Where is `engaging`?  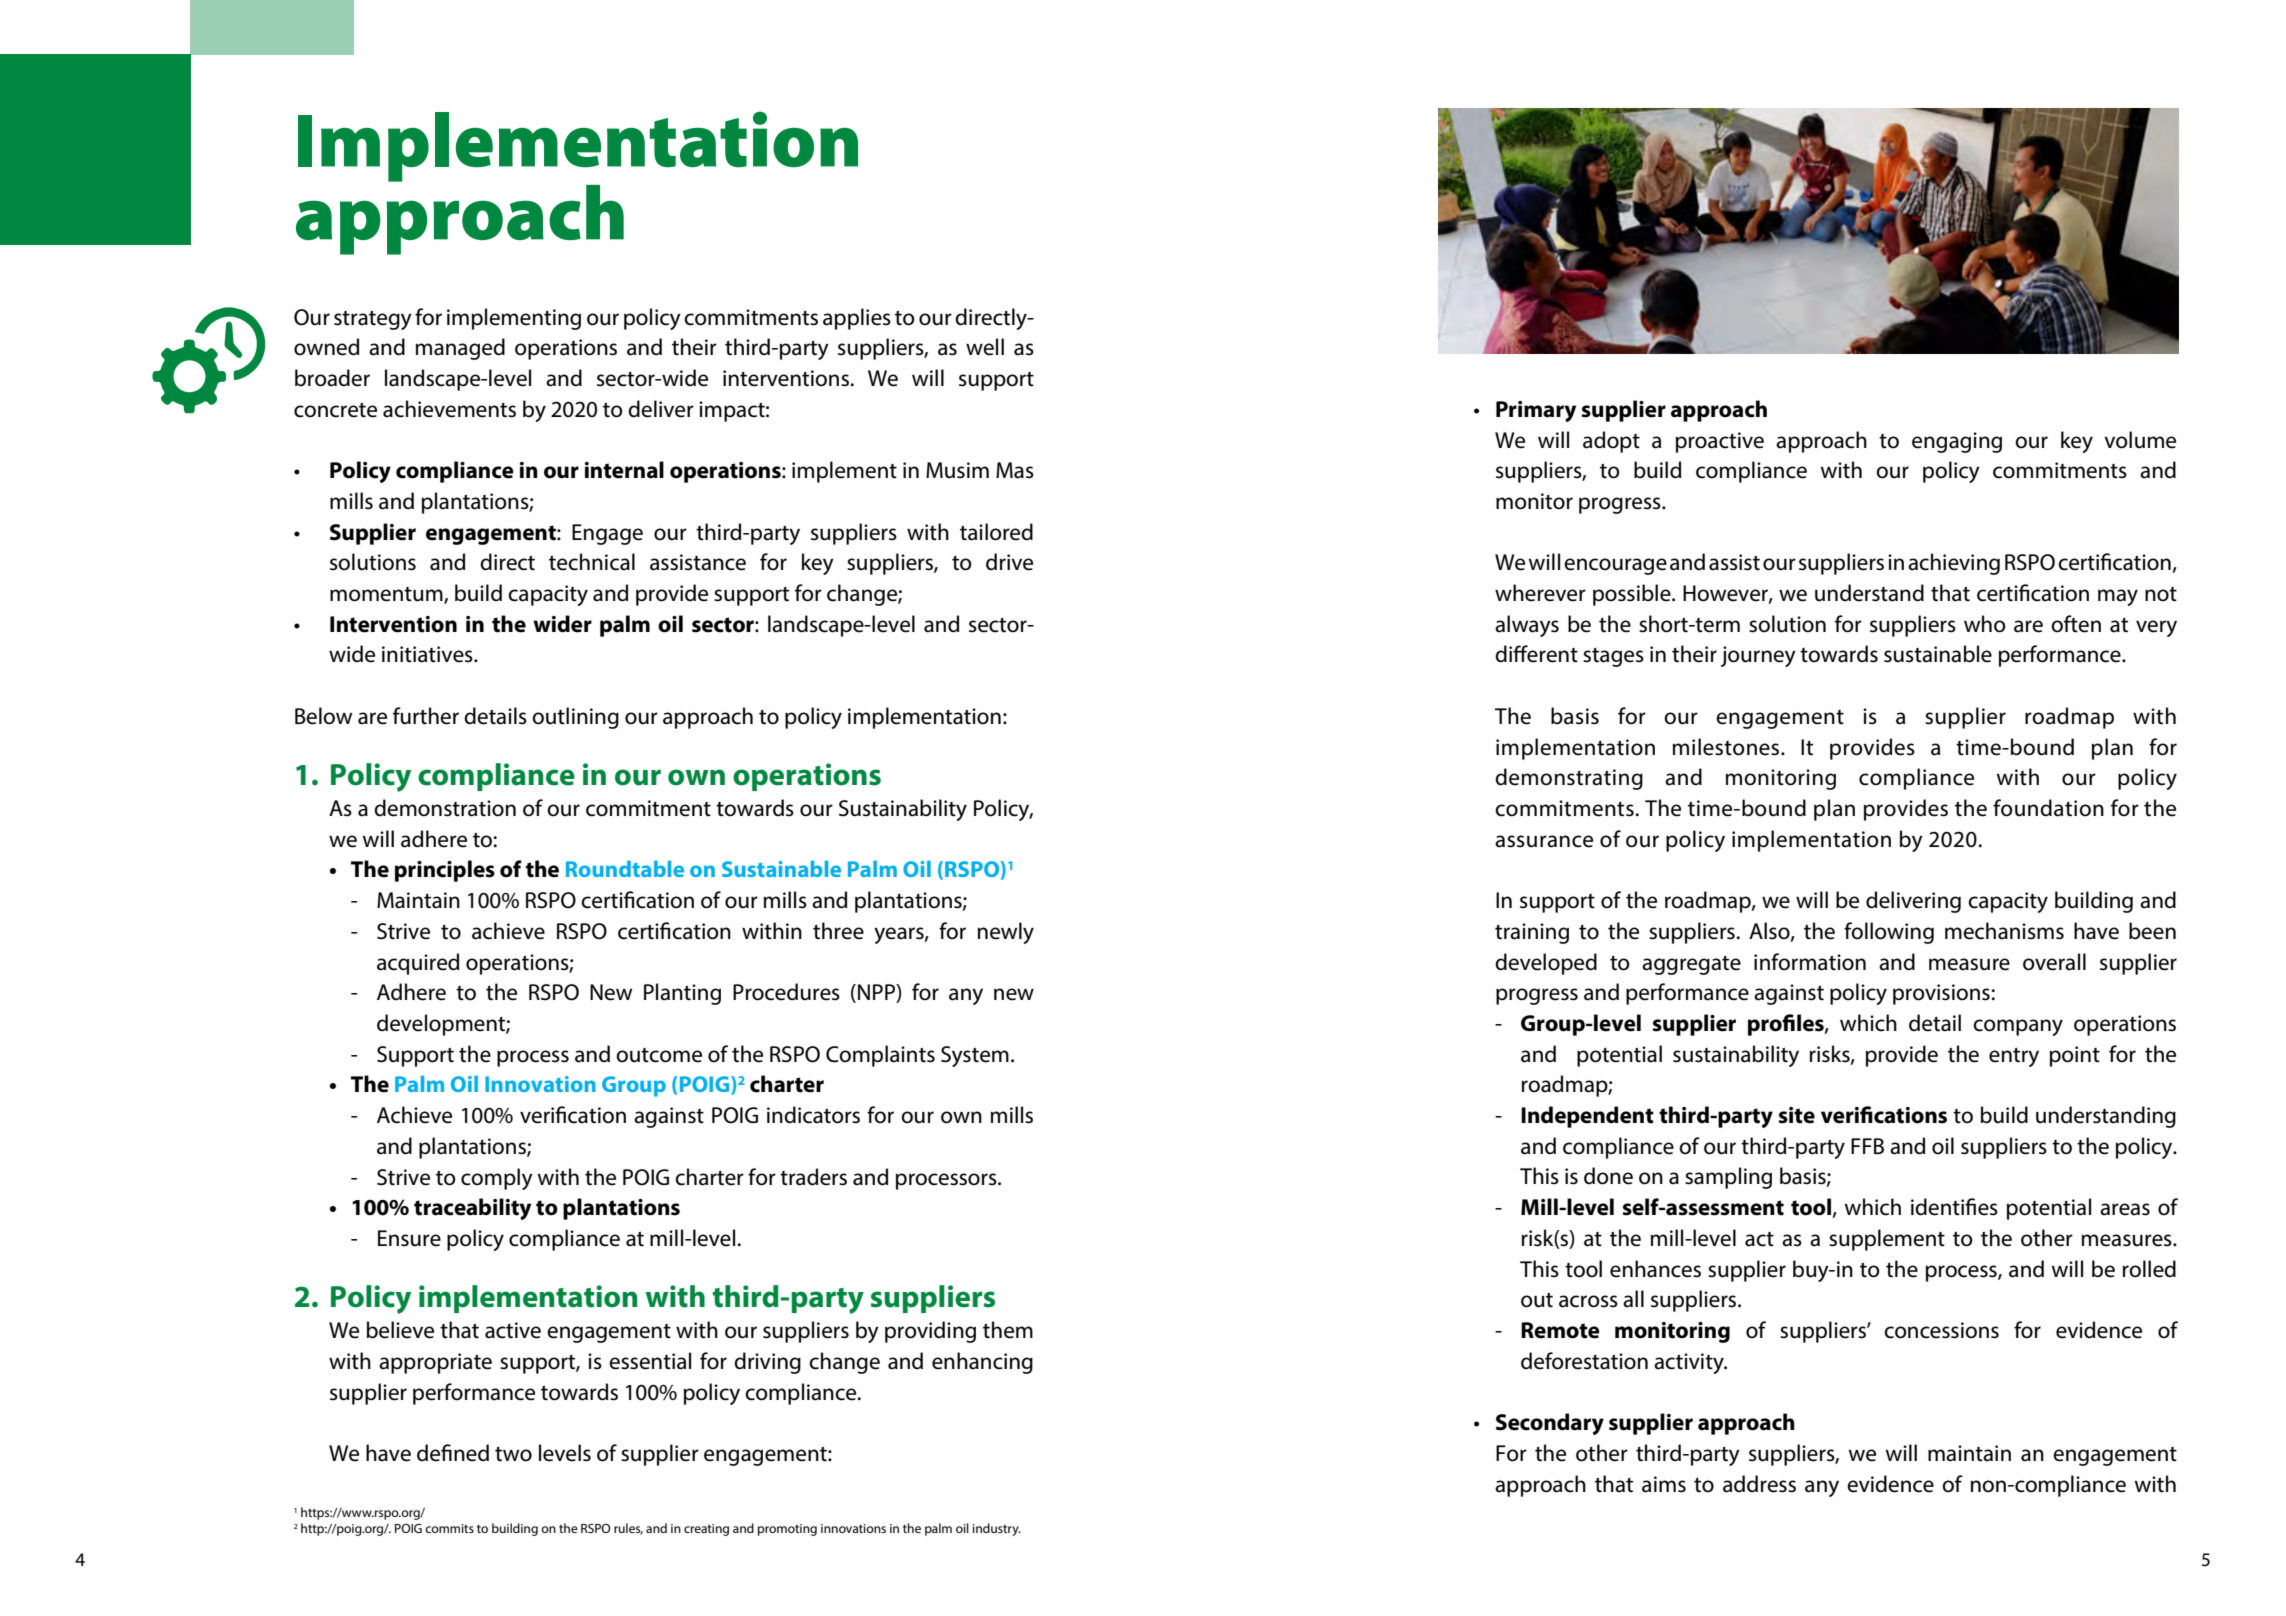
engaging is located at coordinates (1957, 442).
